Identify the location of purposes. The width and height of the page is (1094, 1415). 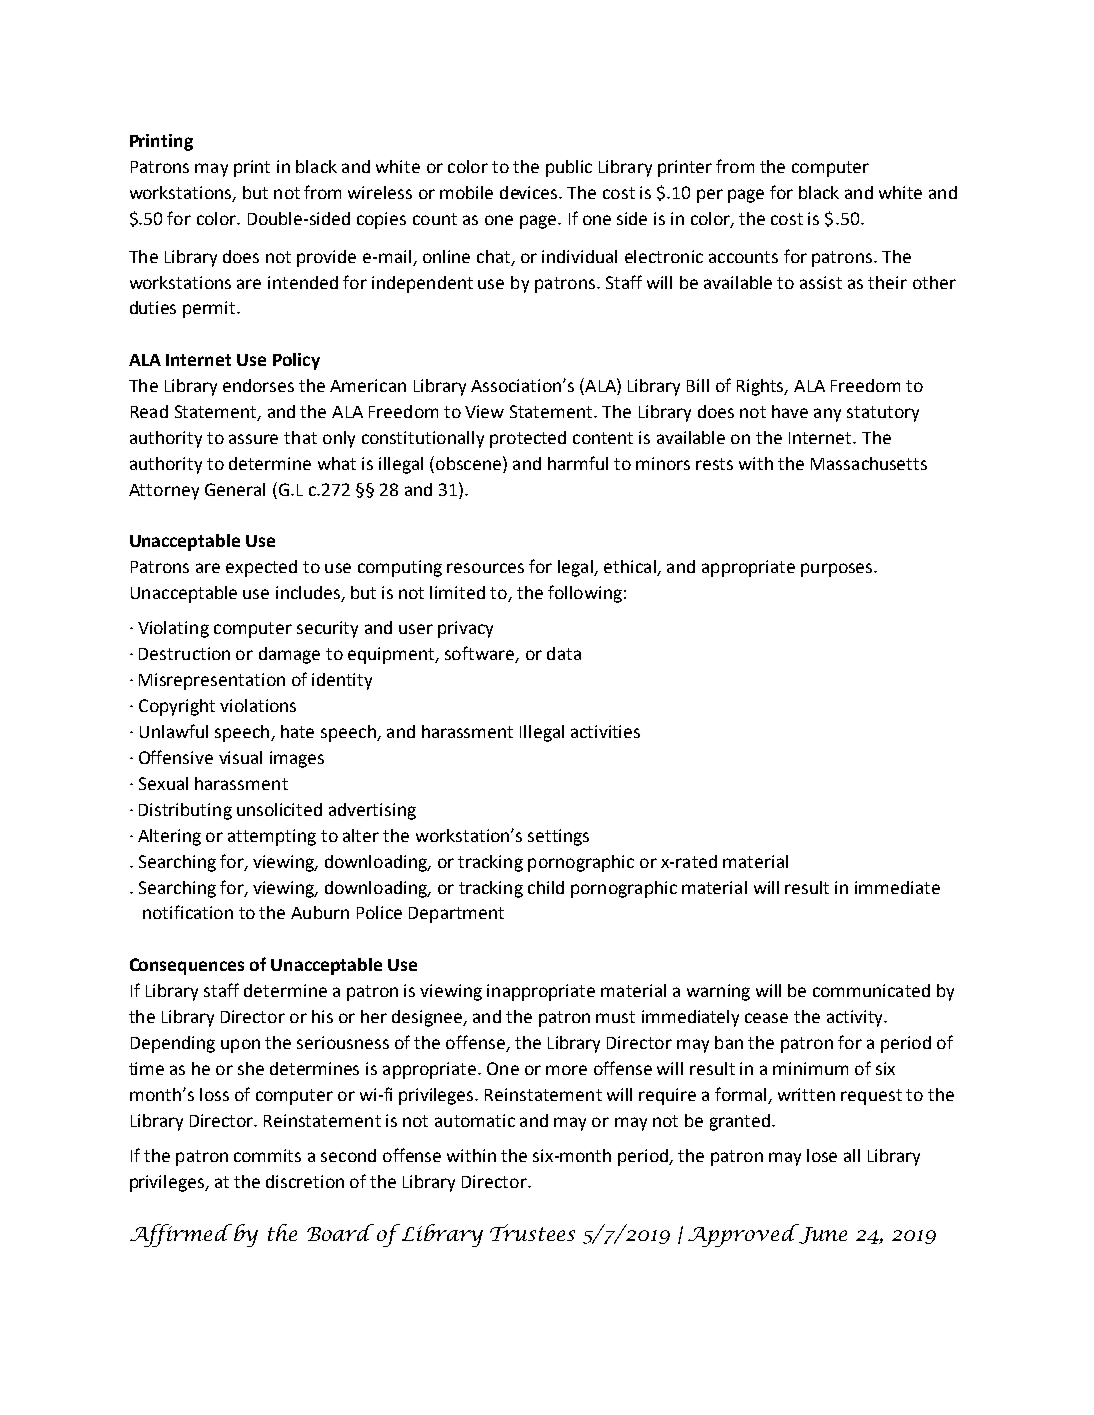
(838, 570).
